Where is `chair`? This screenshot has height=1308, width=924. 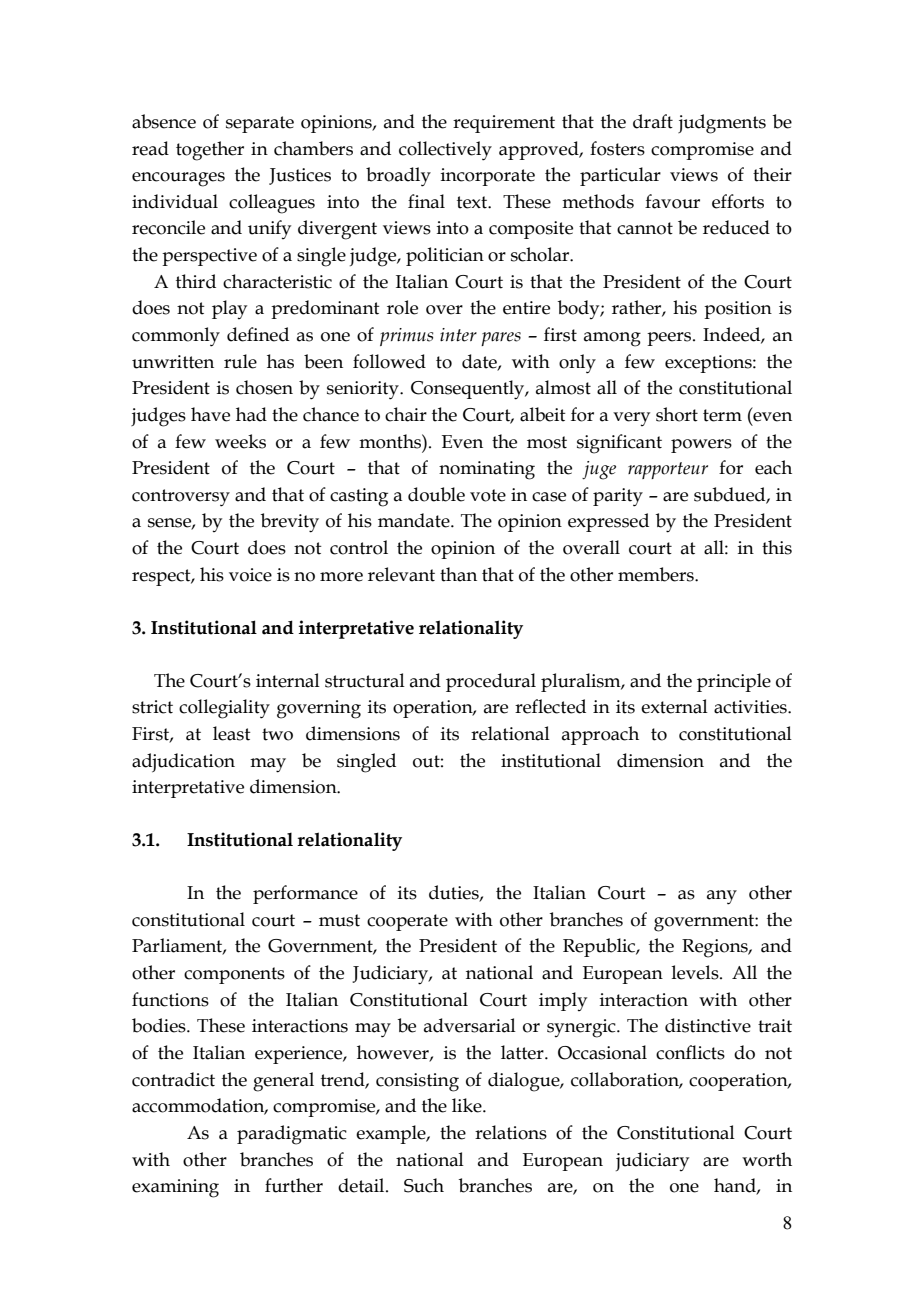
chair is located at coordinates (406, 414).
